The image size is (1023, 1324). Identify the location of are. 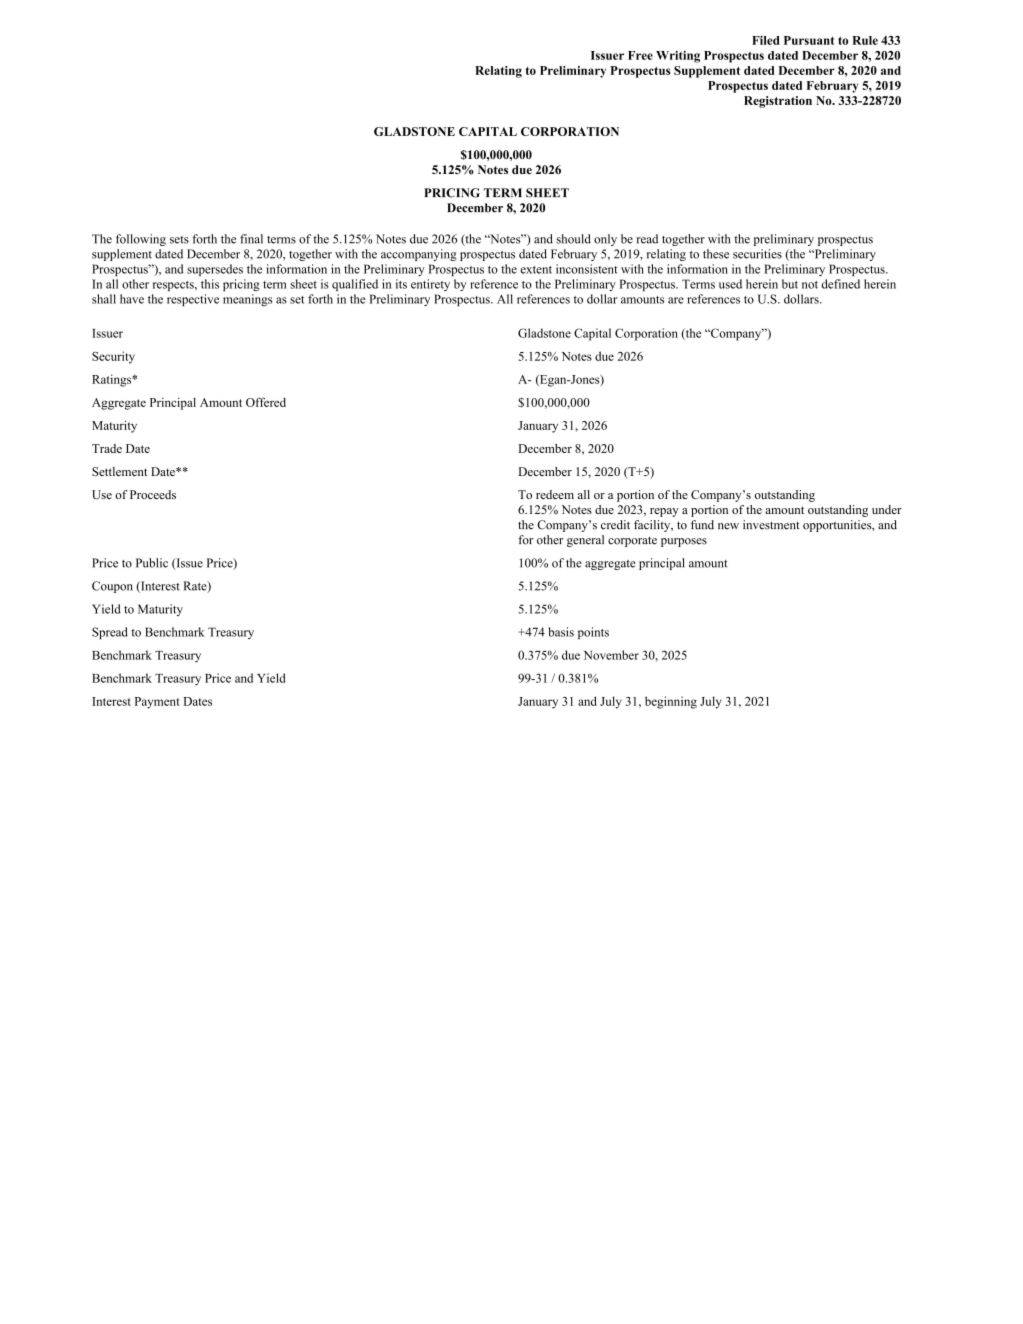
(676, 300).
